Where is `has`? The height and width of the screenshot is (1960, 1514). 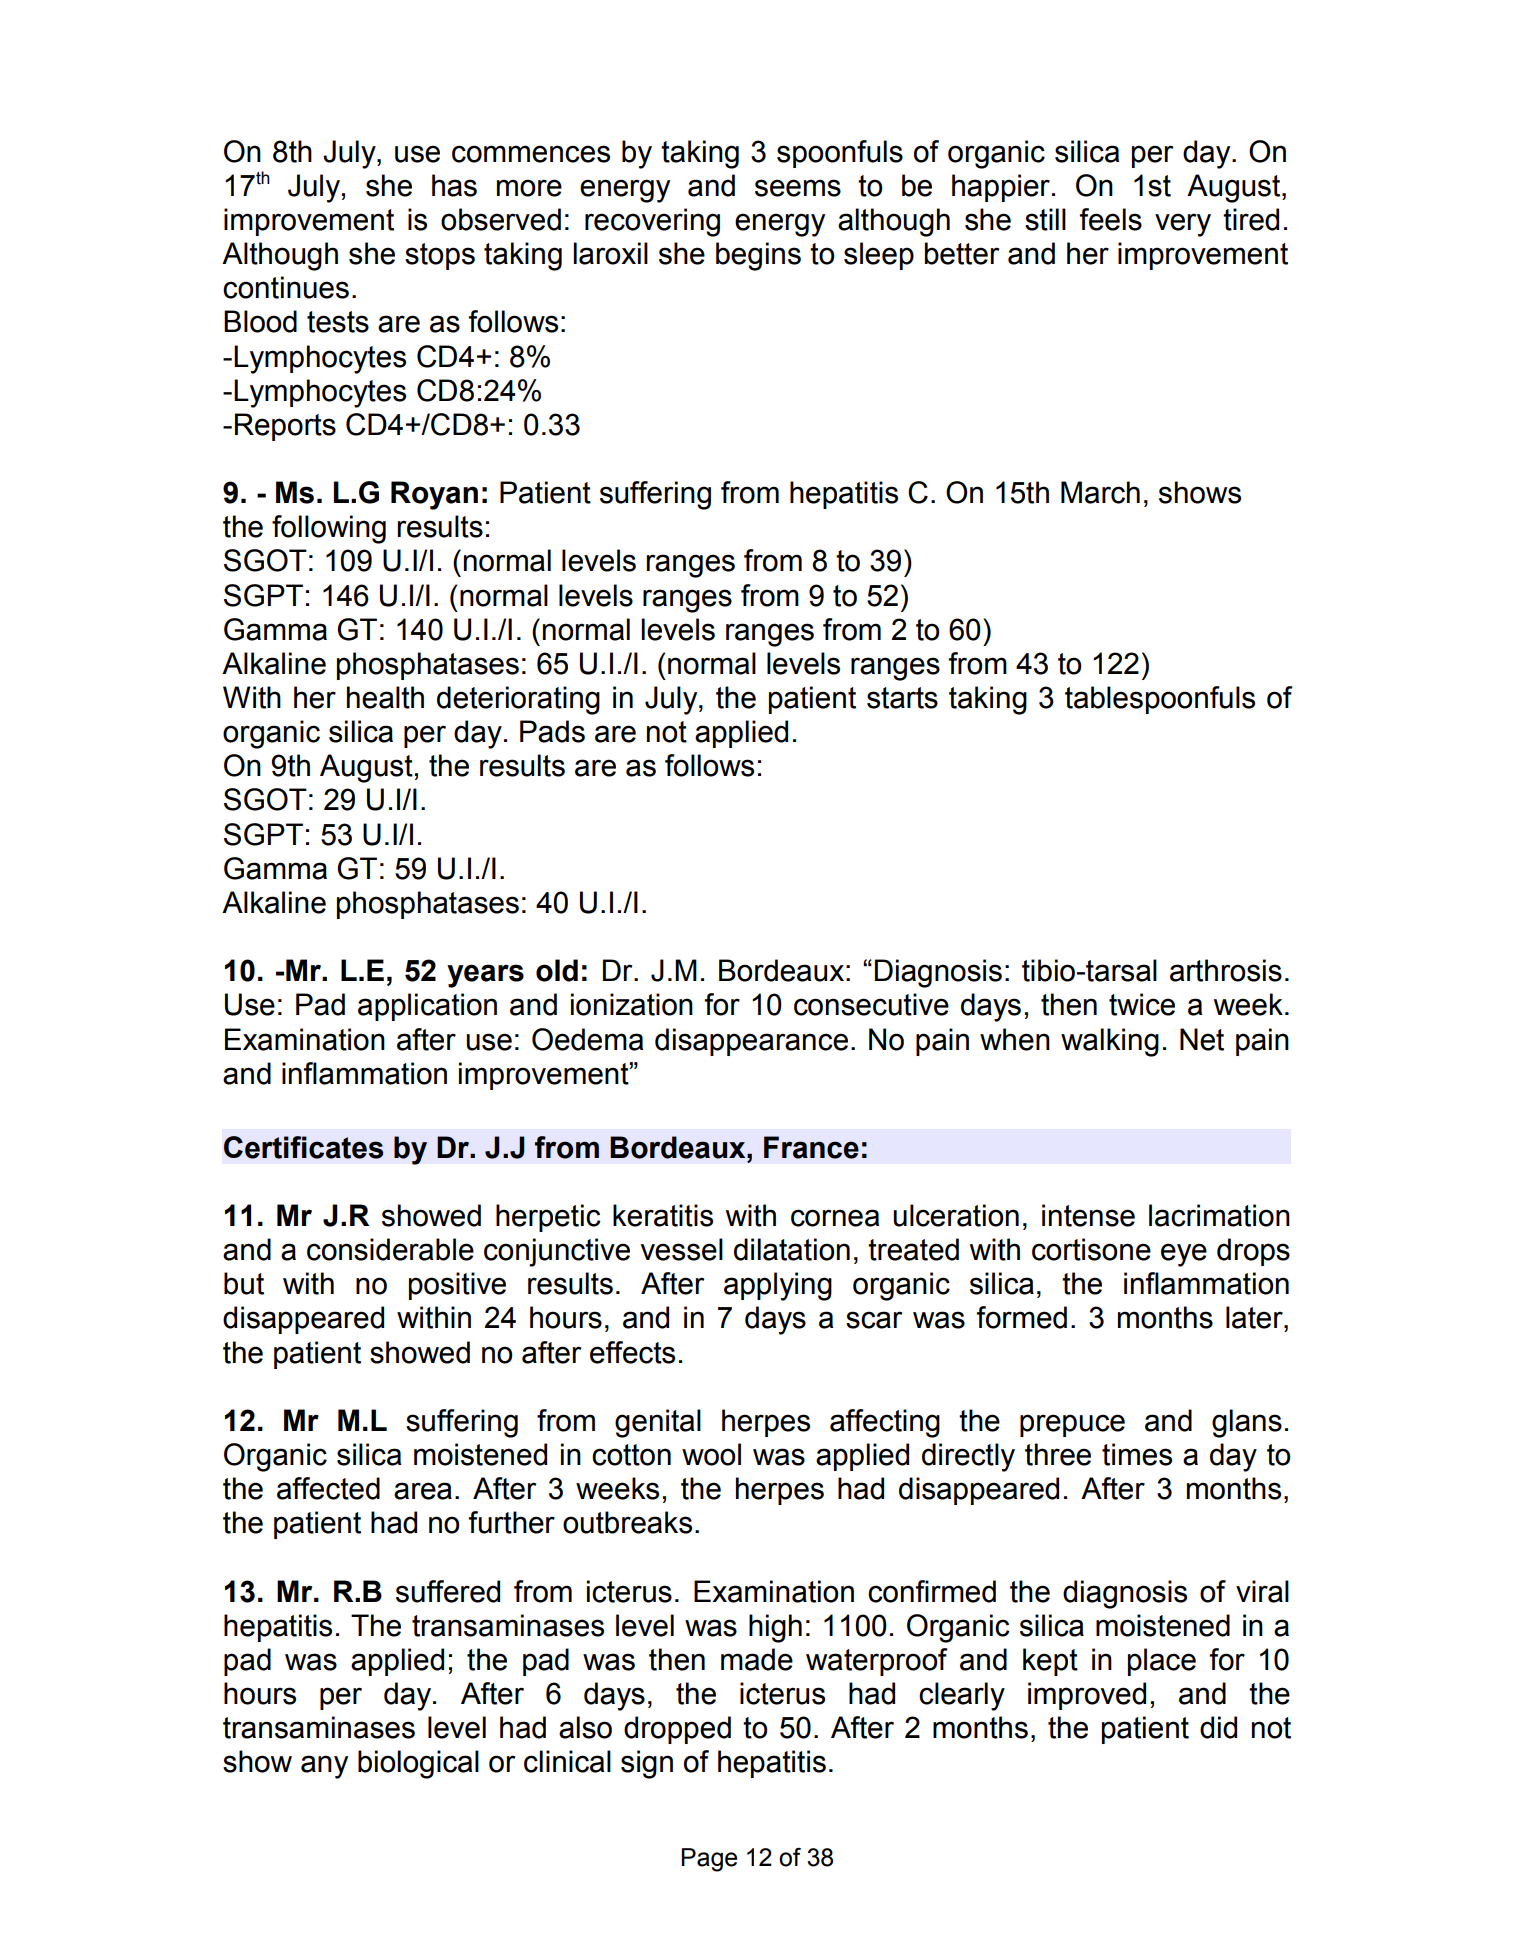 has is located at coordinates (454, 185).
